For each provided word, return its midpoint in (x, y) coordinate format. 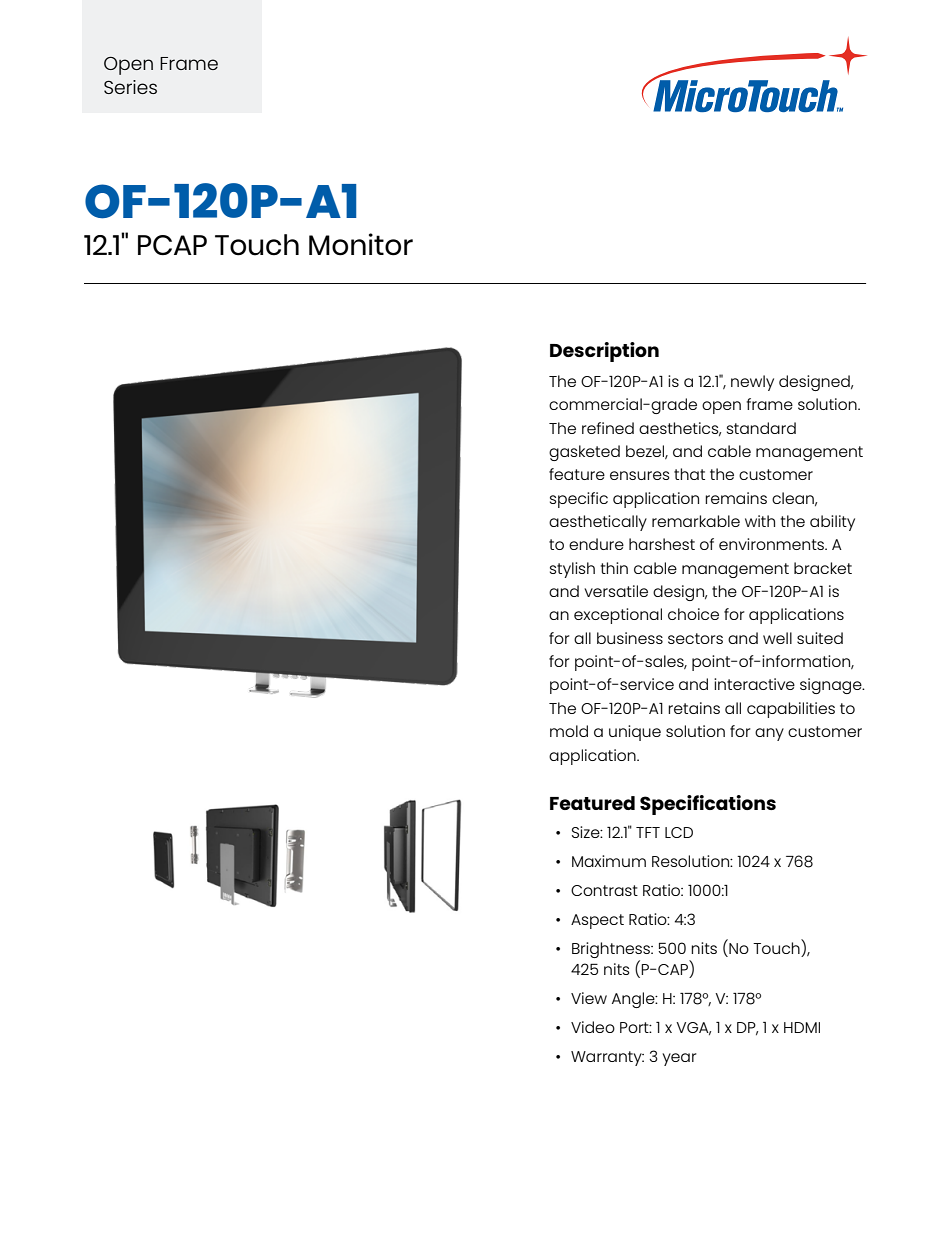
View (589, 998)
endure (596, 544)
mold (569, 731)
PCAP (172, 245)
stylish (572, 570)
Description (604, 352)
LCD (679, 832)
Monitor (361, 244)
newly (752, 383)
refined (608, 428)
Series (130, 87)
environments (773, 544)
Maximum (609, 861)
